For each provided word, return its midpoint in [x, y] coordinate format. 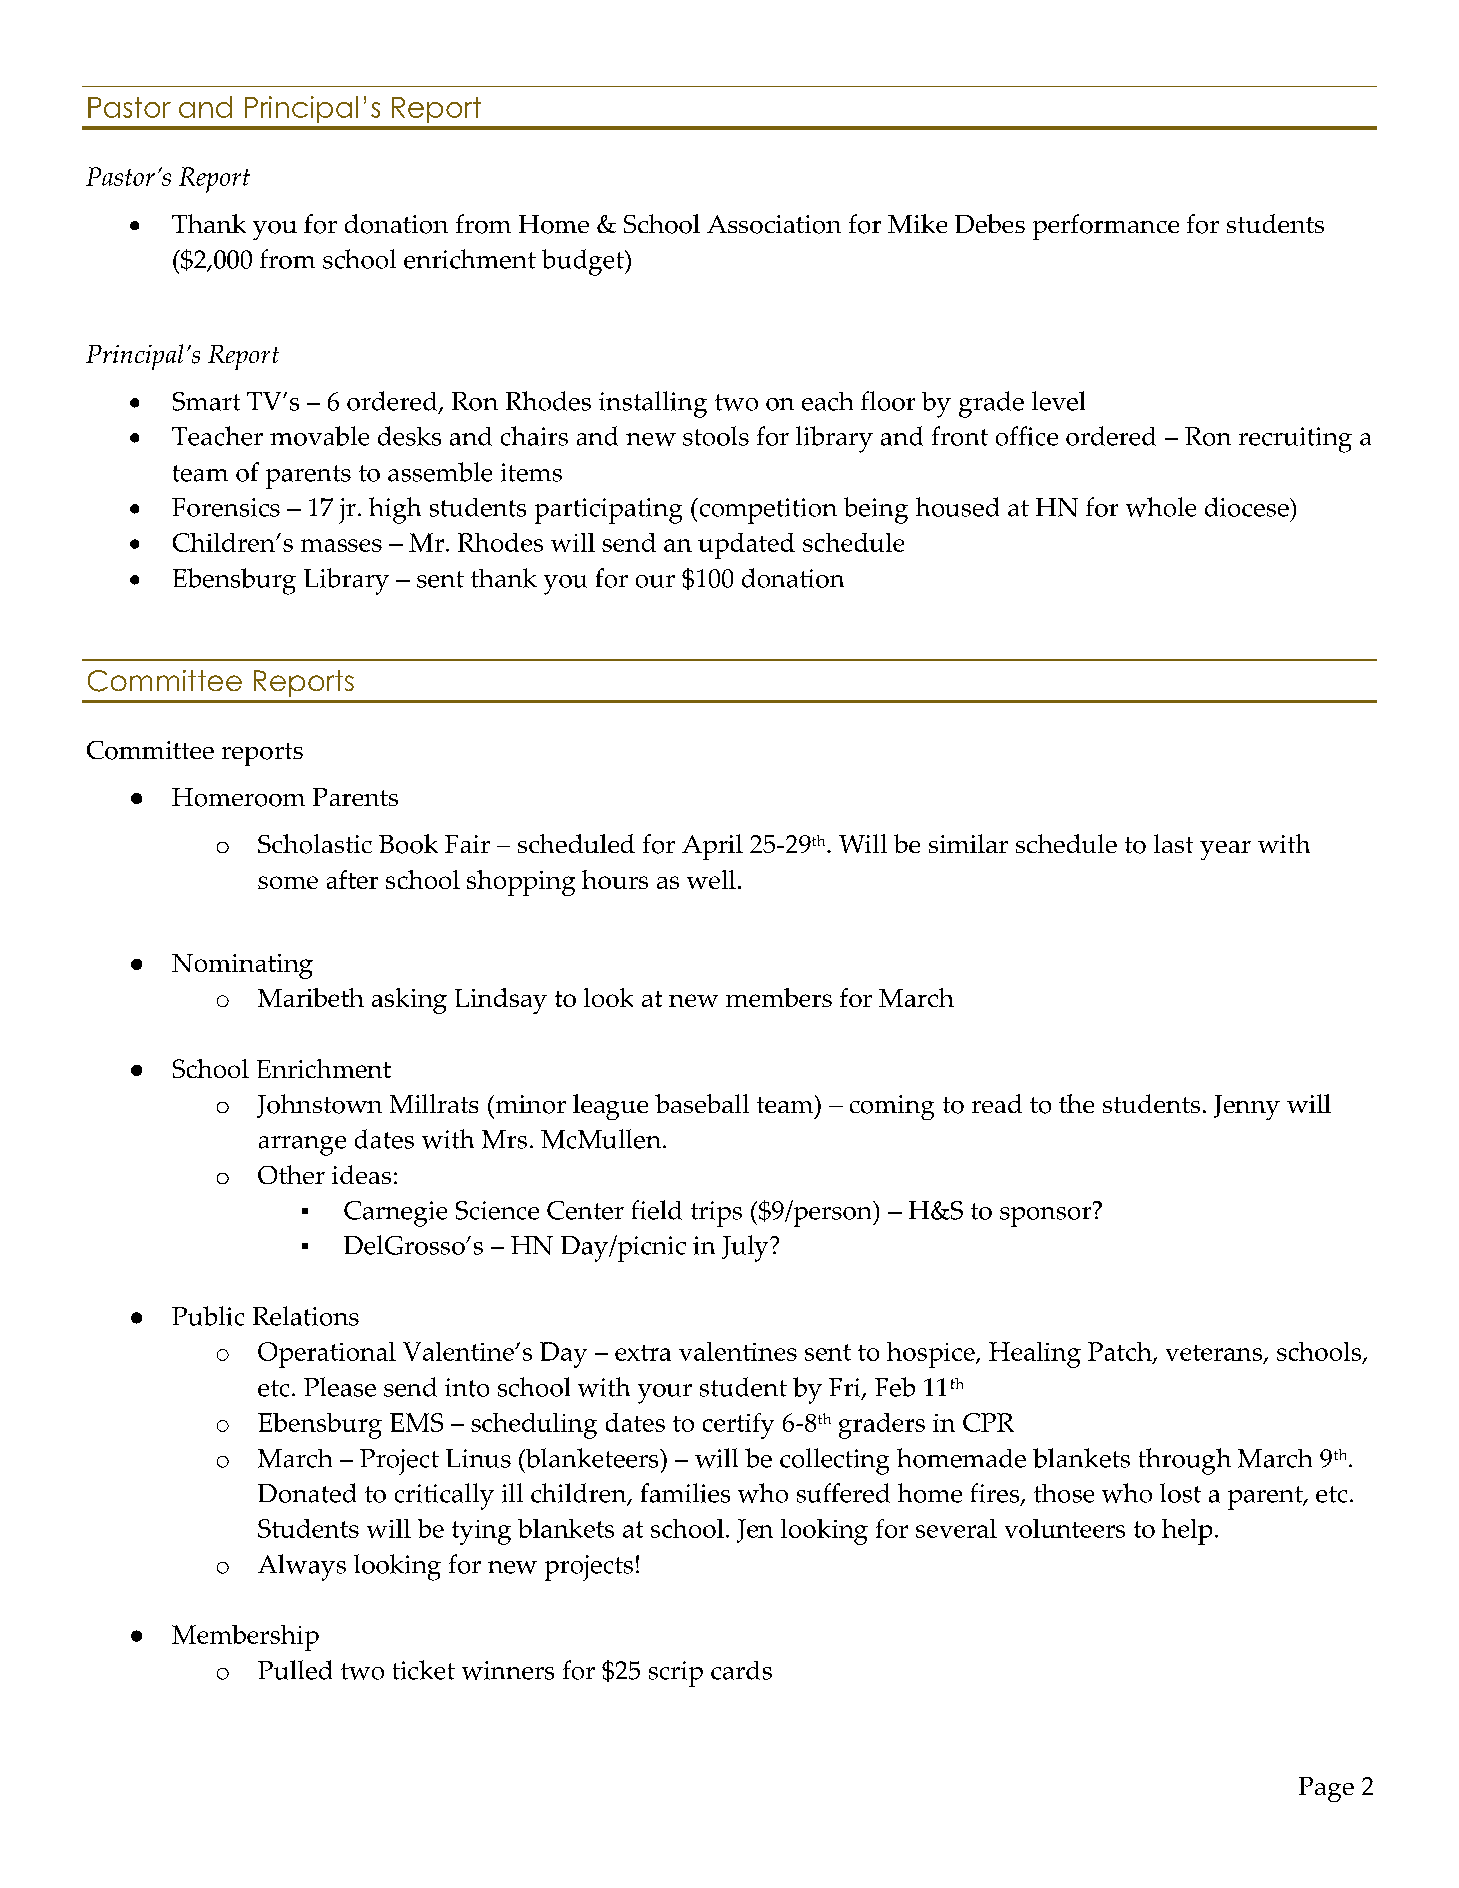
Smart [206, 401]
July [746, 1248]
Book [408, 844]
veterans [1215, 1354]
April [712, 847]
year [1225, 850]
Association [774, 224]
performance [1106, 227]
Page [1326, 1789]
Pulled [295, 1670]
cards [741, 1670]
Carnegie [395, 1214]
